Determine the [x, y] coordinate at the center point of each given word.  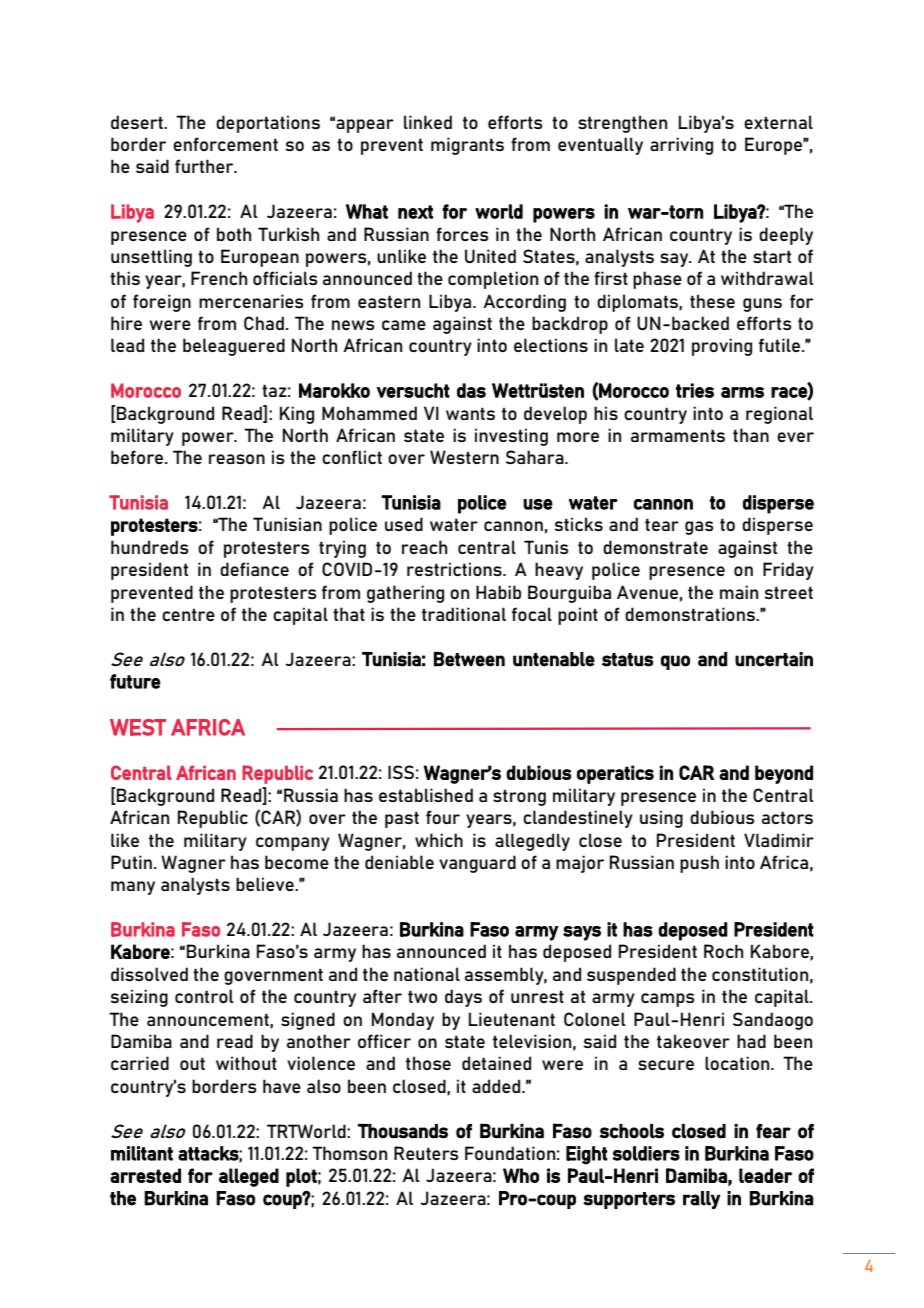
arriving [681, 146]
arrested [145, 1175]
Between [469, 659]
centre [188, 614]
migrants [467, 146]
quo [675, 662]
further [205, 166]
